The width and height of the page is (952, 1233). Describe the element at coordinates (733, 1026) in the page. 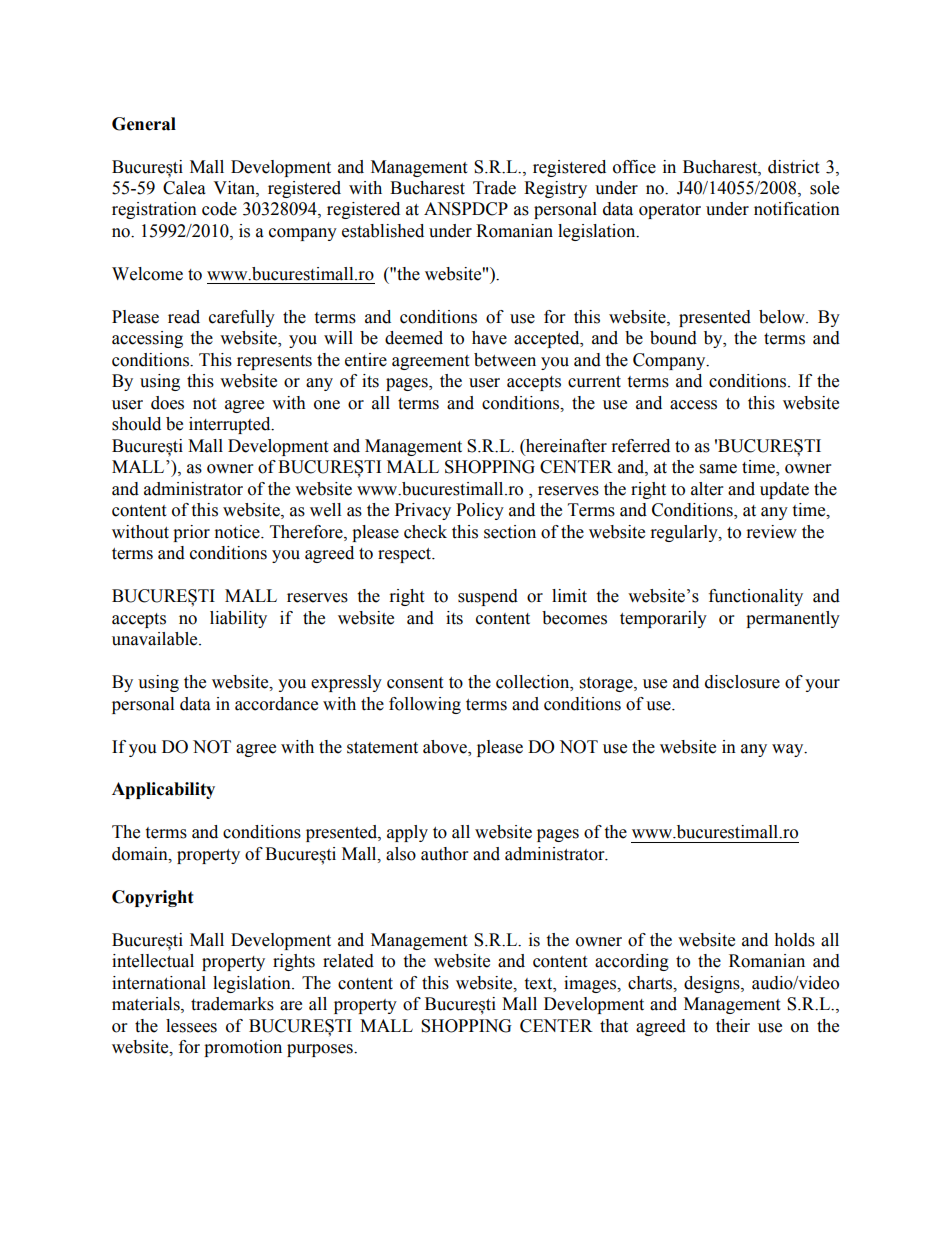

I see `their` at that location.
